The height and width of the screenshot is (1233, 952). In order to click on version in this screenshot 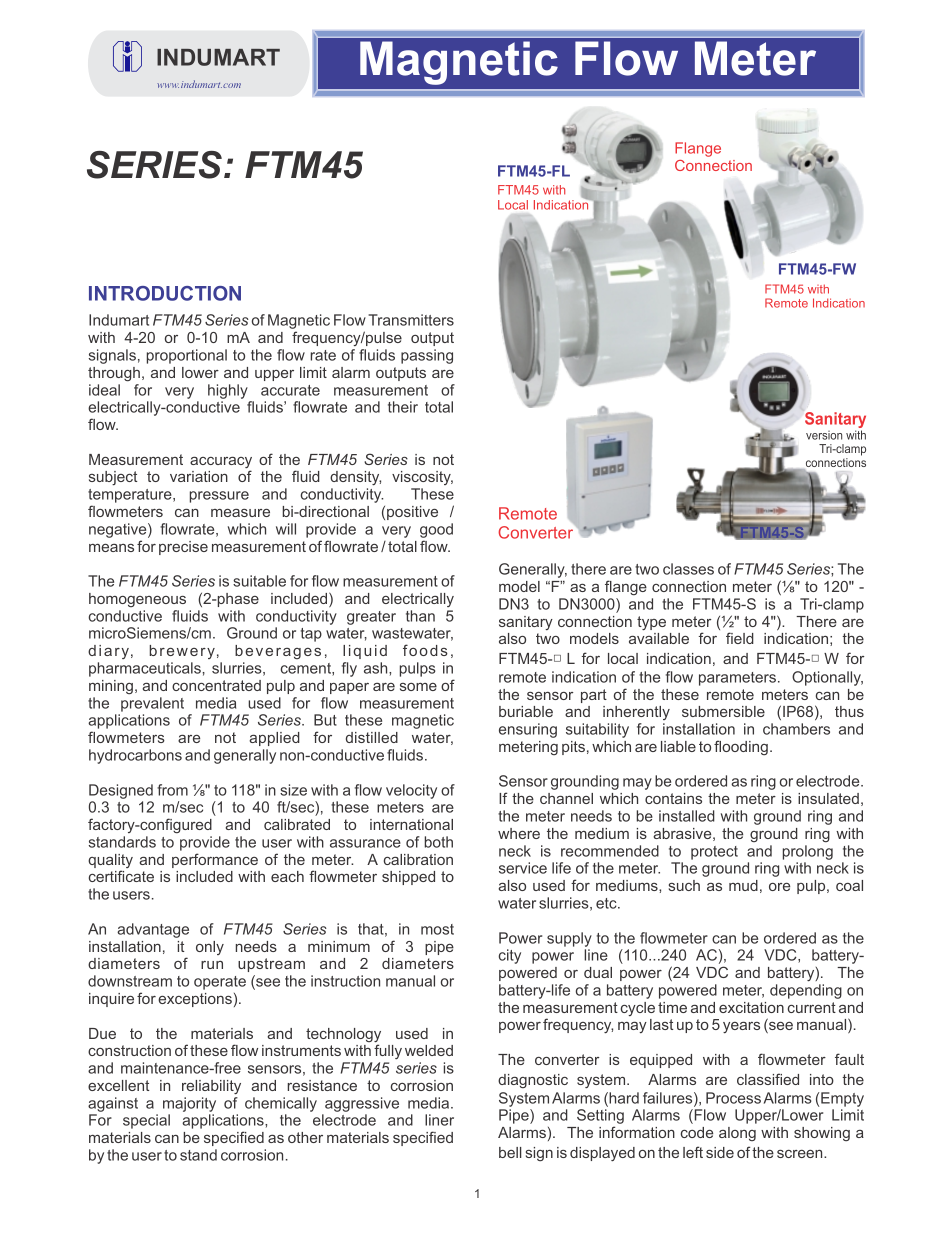, I will do `click(824, 435)`.
